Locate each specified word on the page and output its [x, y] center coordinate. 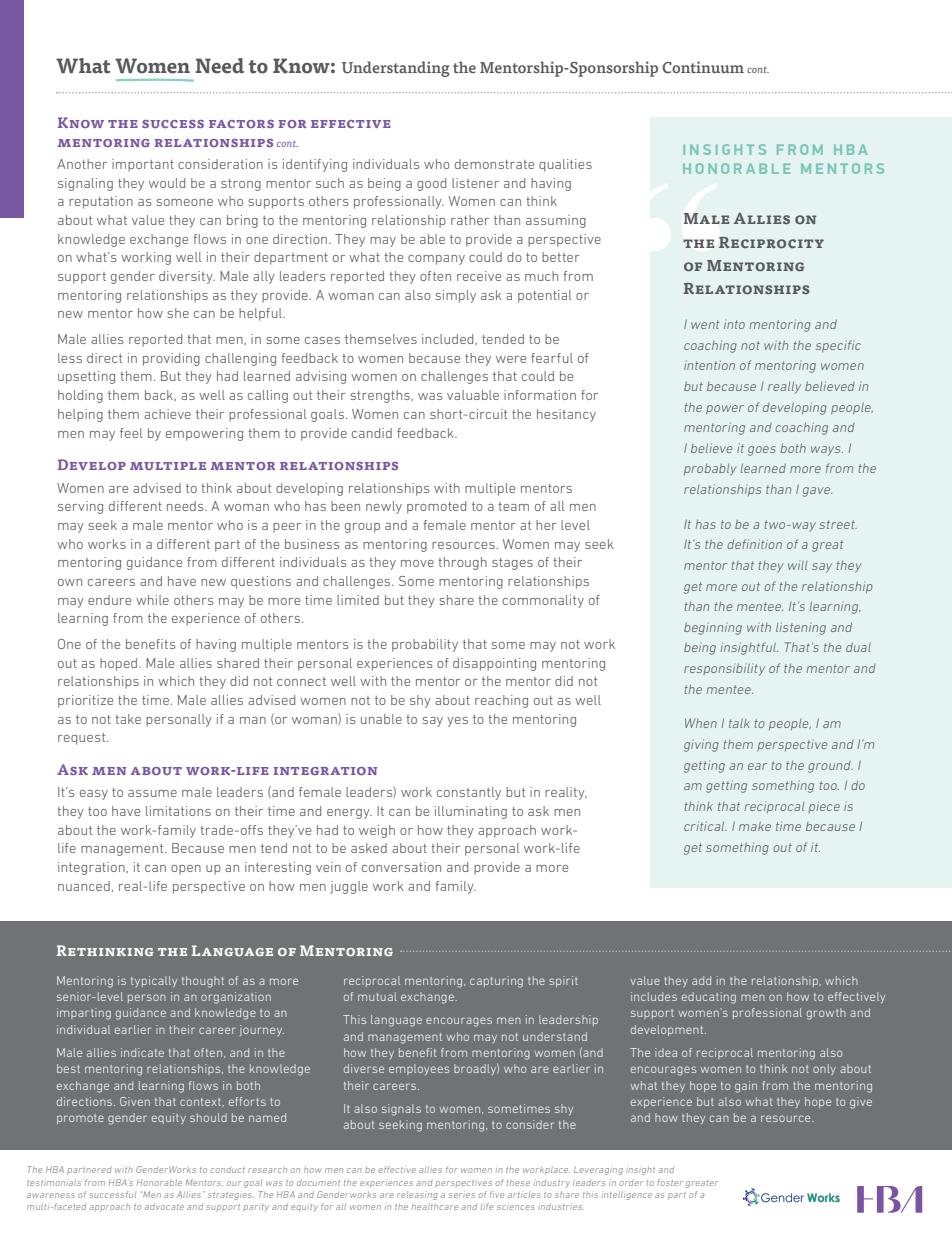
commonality [543, 601]
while [152, 600]
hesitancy [566, 415]
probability [425, 645]
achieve [167, 414]
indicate [142, 1052]
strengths [381, 396]
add [701, 980]
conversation [401, 867]
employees [419, 1069]
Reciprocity [771, 242]
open [186, 870]
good [431, 184]
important [143, 165]
